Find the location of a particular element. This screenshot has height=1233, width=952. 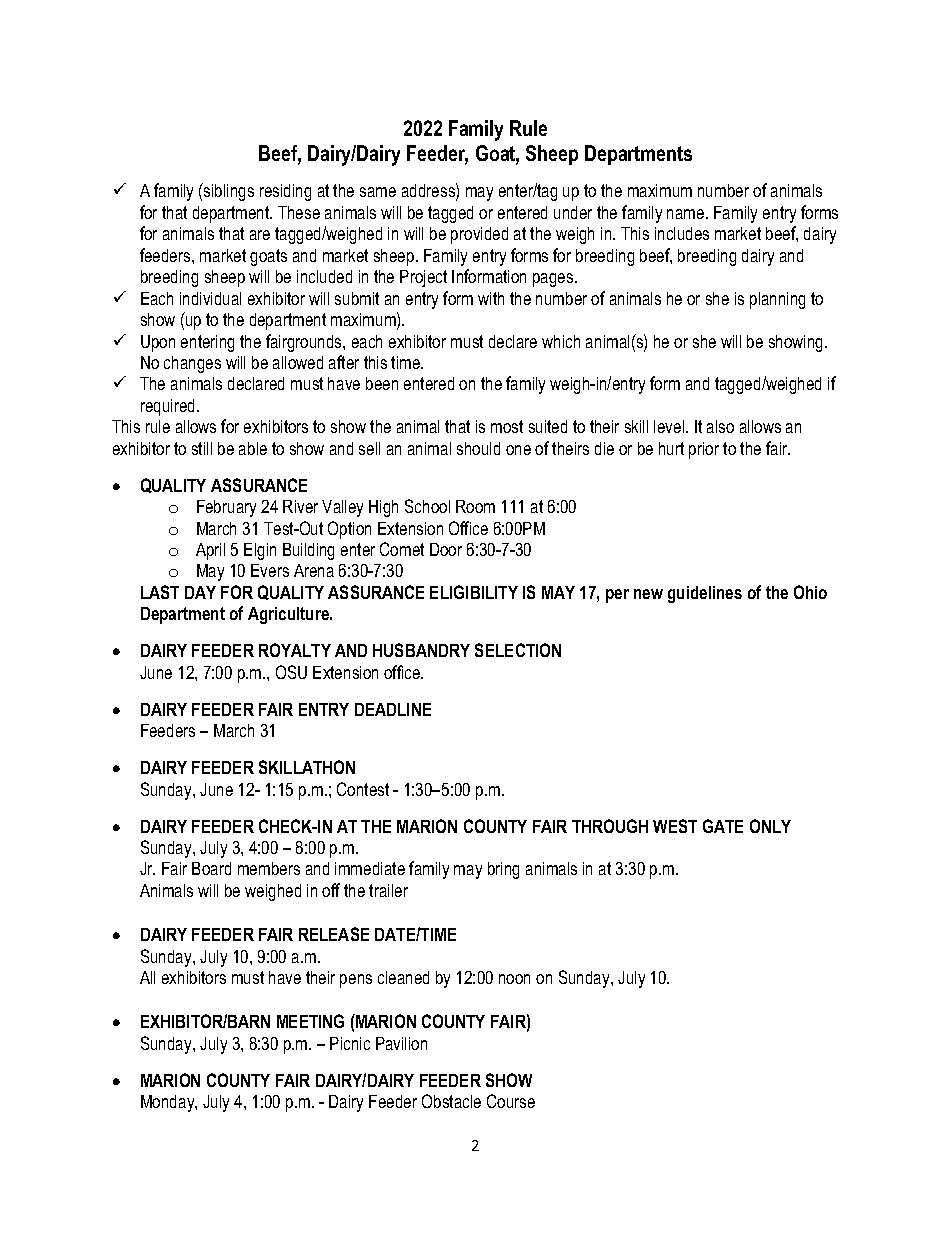

siblings is located at coordinates (228, 192).
